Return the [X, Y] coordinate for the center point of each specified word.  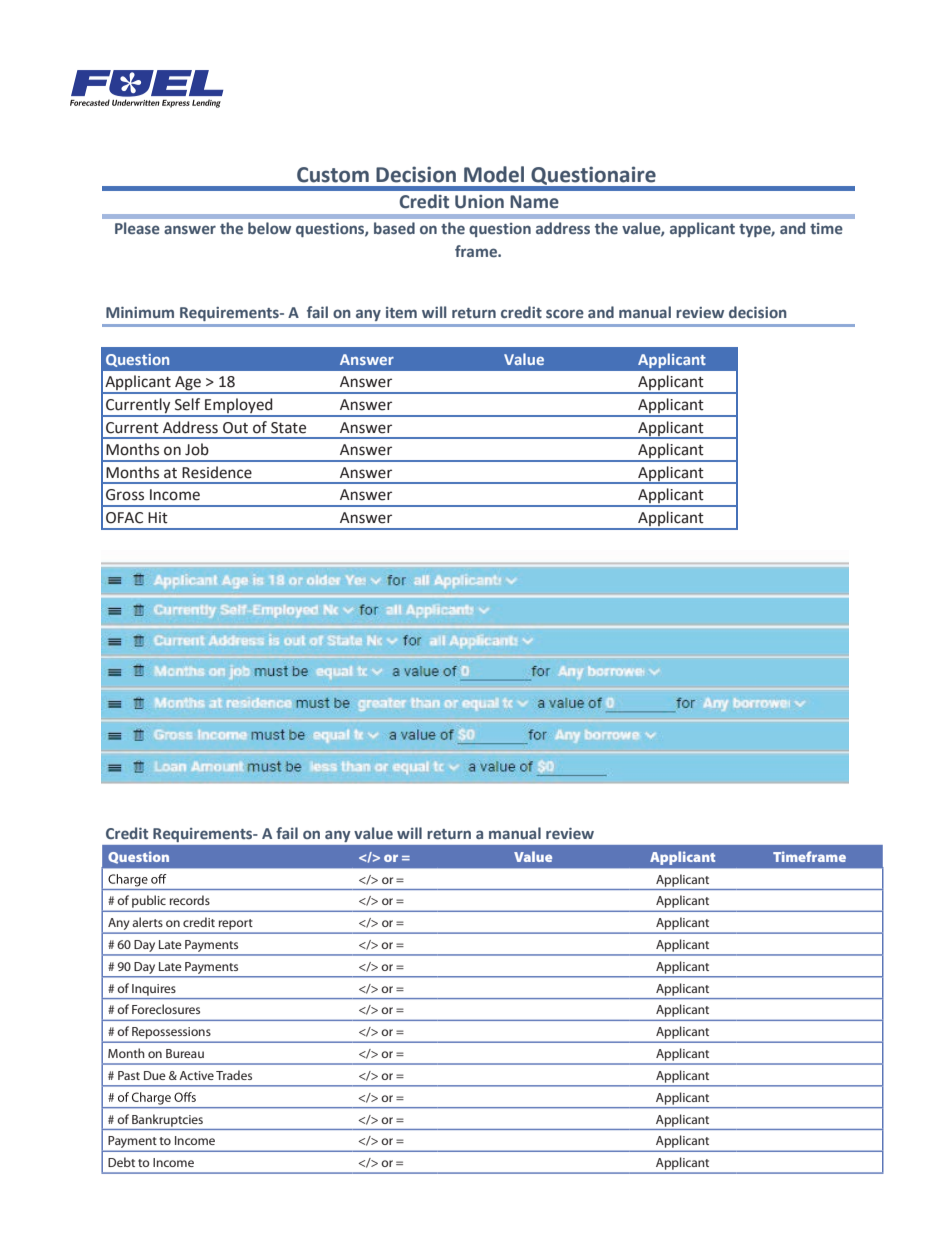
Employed [239, 407]
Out [235, 428]
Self [187, 404]
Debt [121, 1162]
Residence [217, 472]
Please [137, 228]
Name [534, 202]
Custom [333, 175]
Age [188, 384]
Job [197, 449]
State [288, 428]
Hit [158, 518]
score [565, 313]
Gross [125, 495]
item [401, 312]
